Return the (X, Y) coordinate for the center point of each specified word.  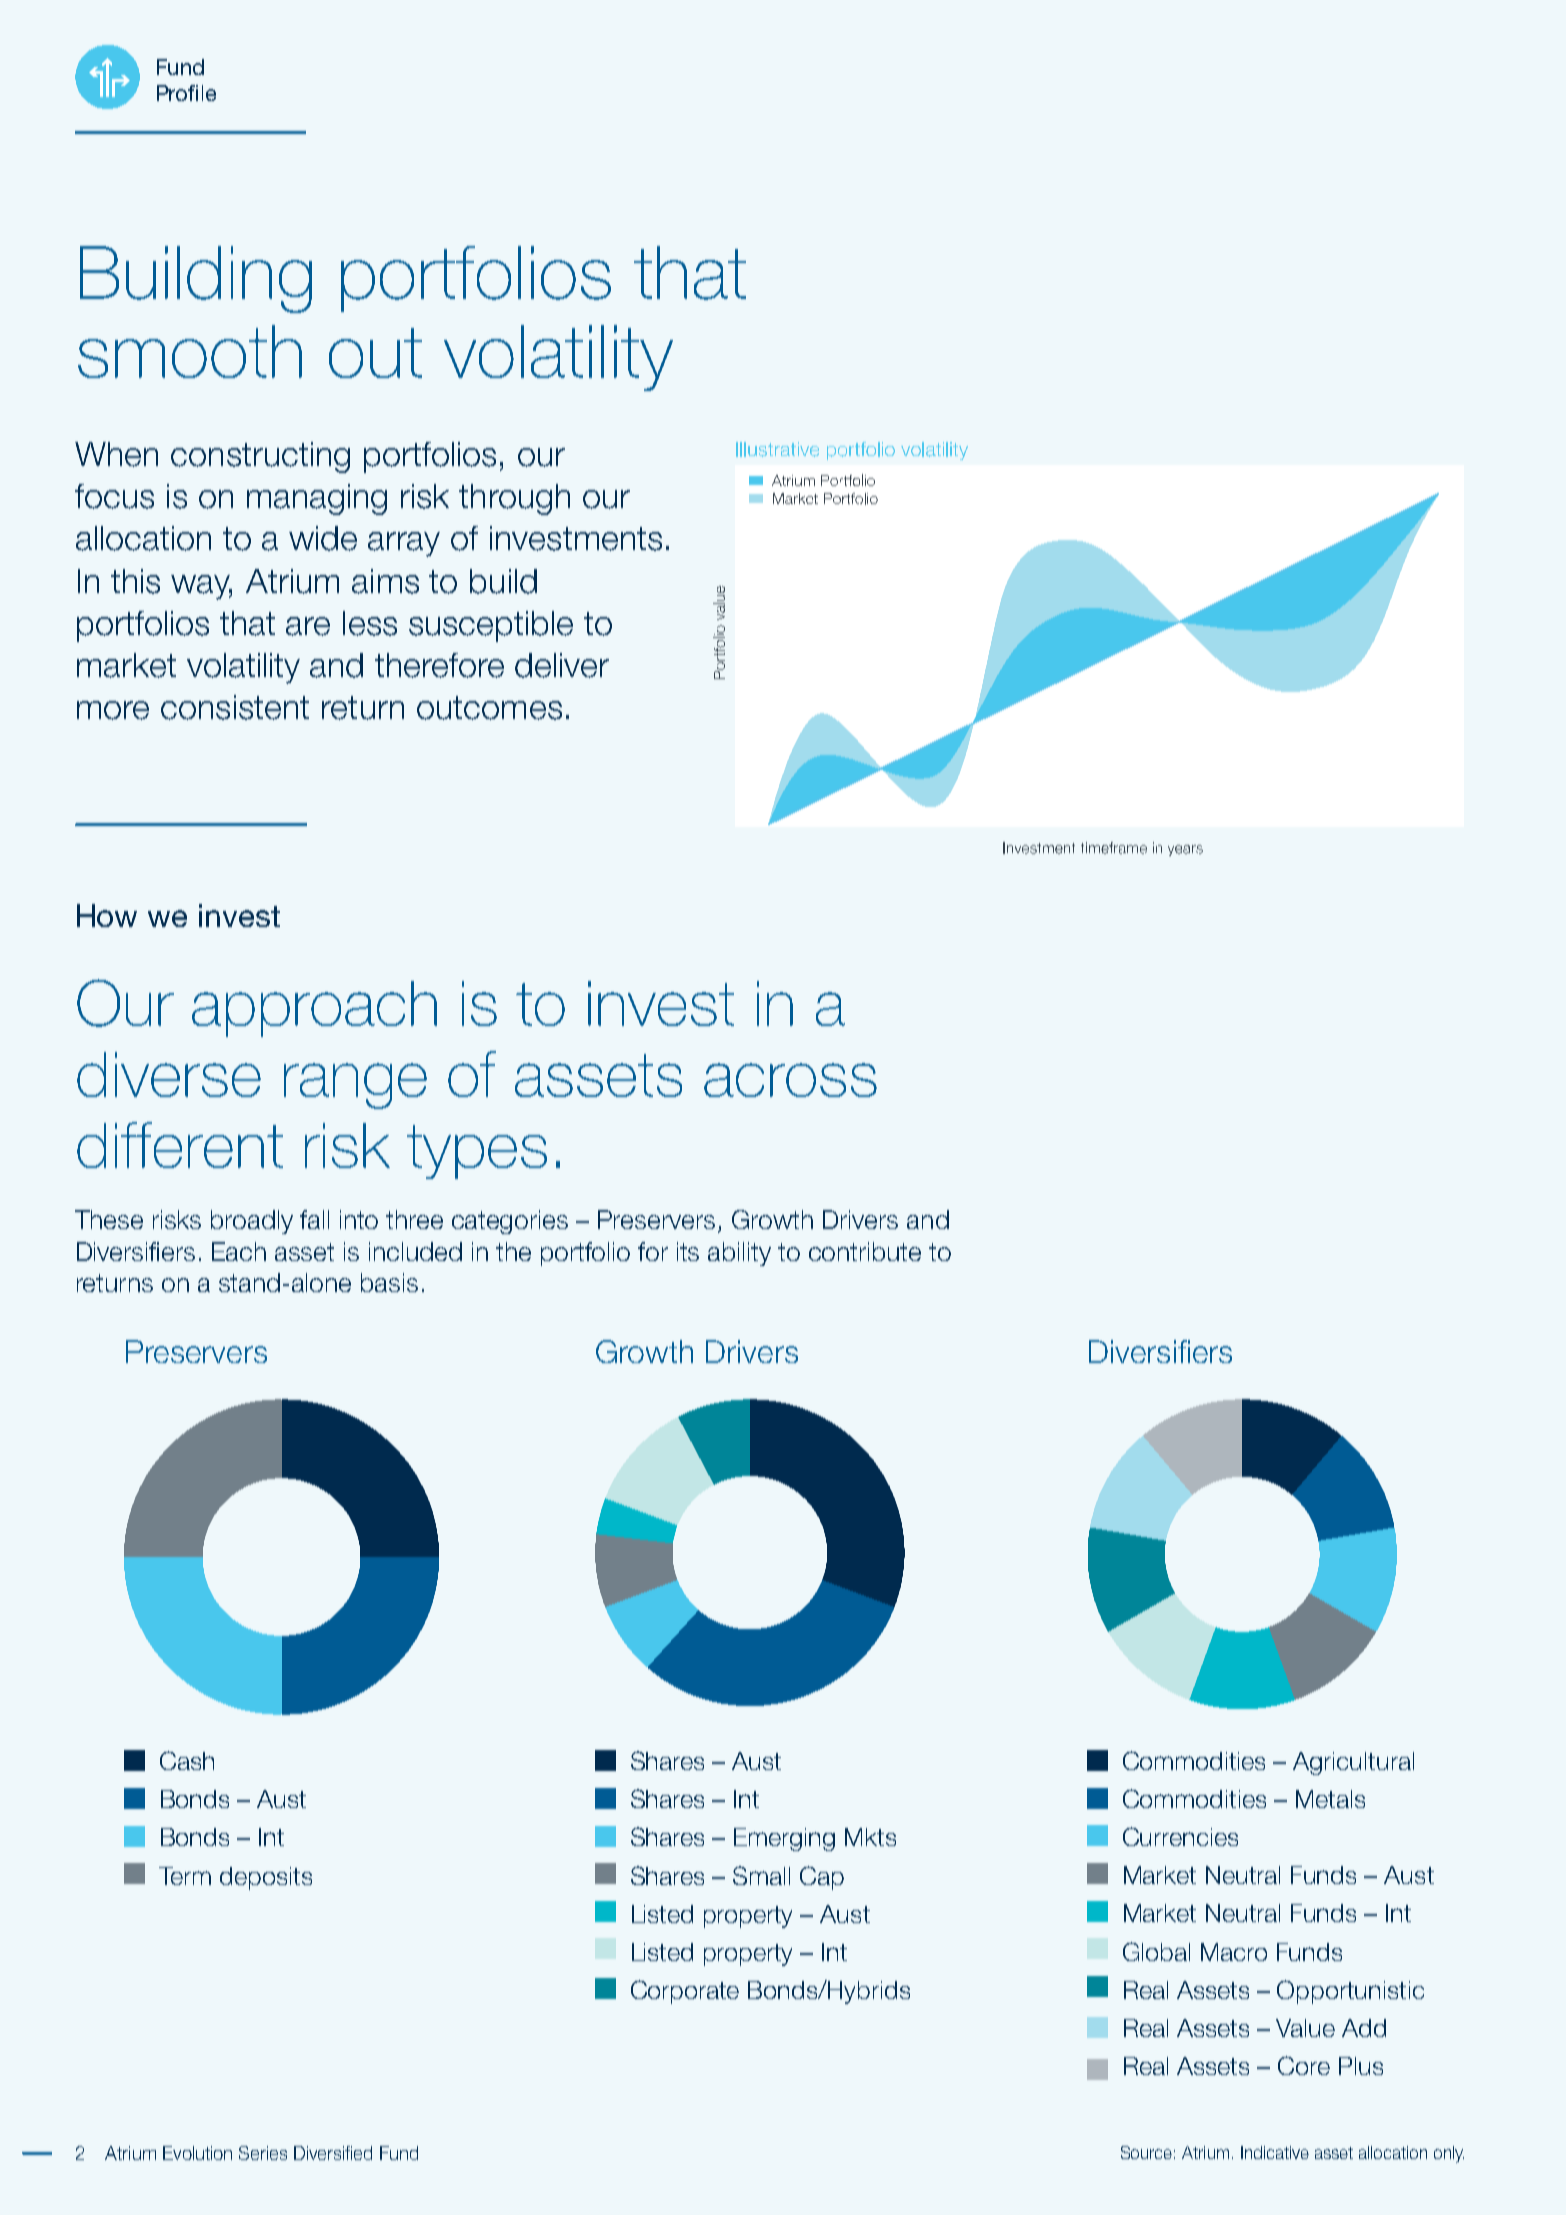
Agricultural (1353, 1763)
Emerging (784, 1839)
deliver (562, 665)
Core (1304, 2065)
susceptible (491, 626)
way (201, 587)
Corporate (685, 1992)
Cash (187, 1760)
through (514, 499)
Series (263, 2153)
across (790, 1080)
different (180, 1145)
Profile (186, 93)
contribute (865, 1251)
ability (739, 1254)
